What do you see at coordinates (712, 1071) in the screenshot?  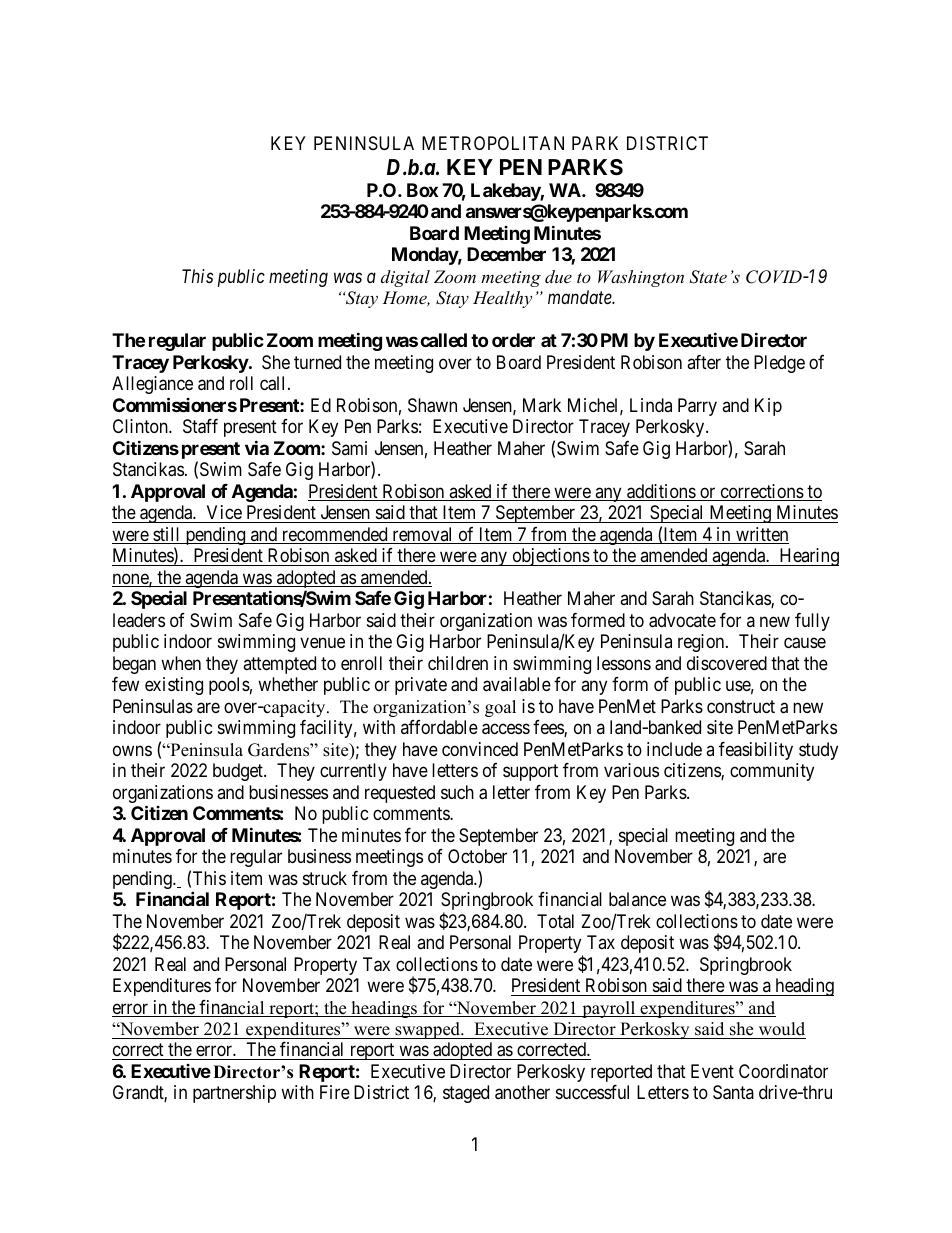 I see `Event` at bounding box center [712, 1071].
